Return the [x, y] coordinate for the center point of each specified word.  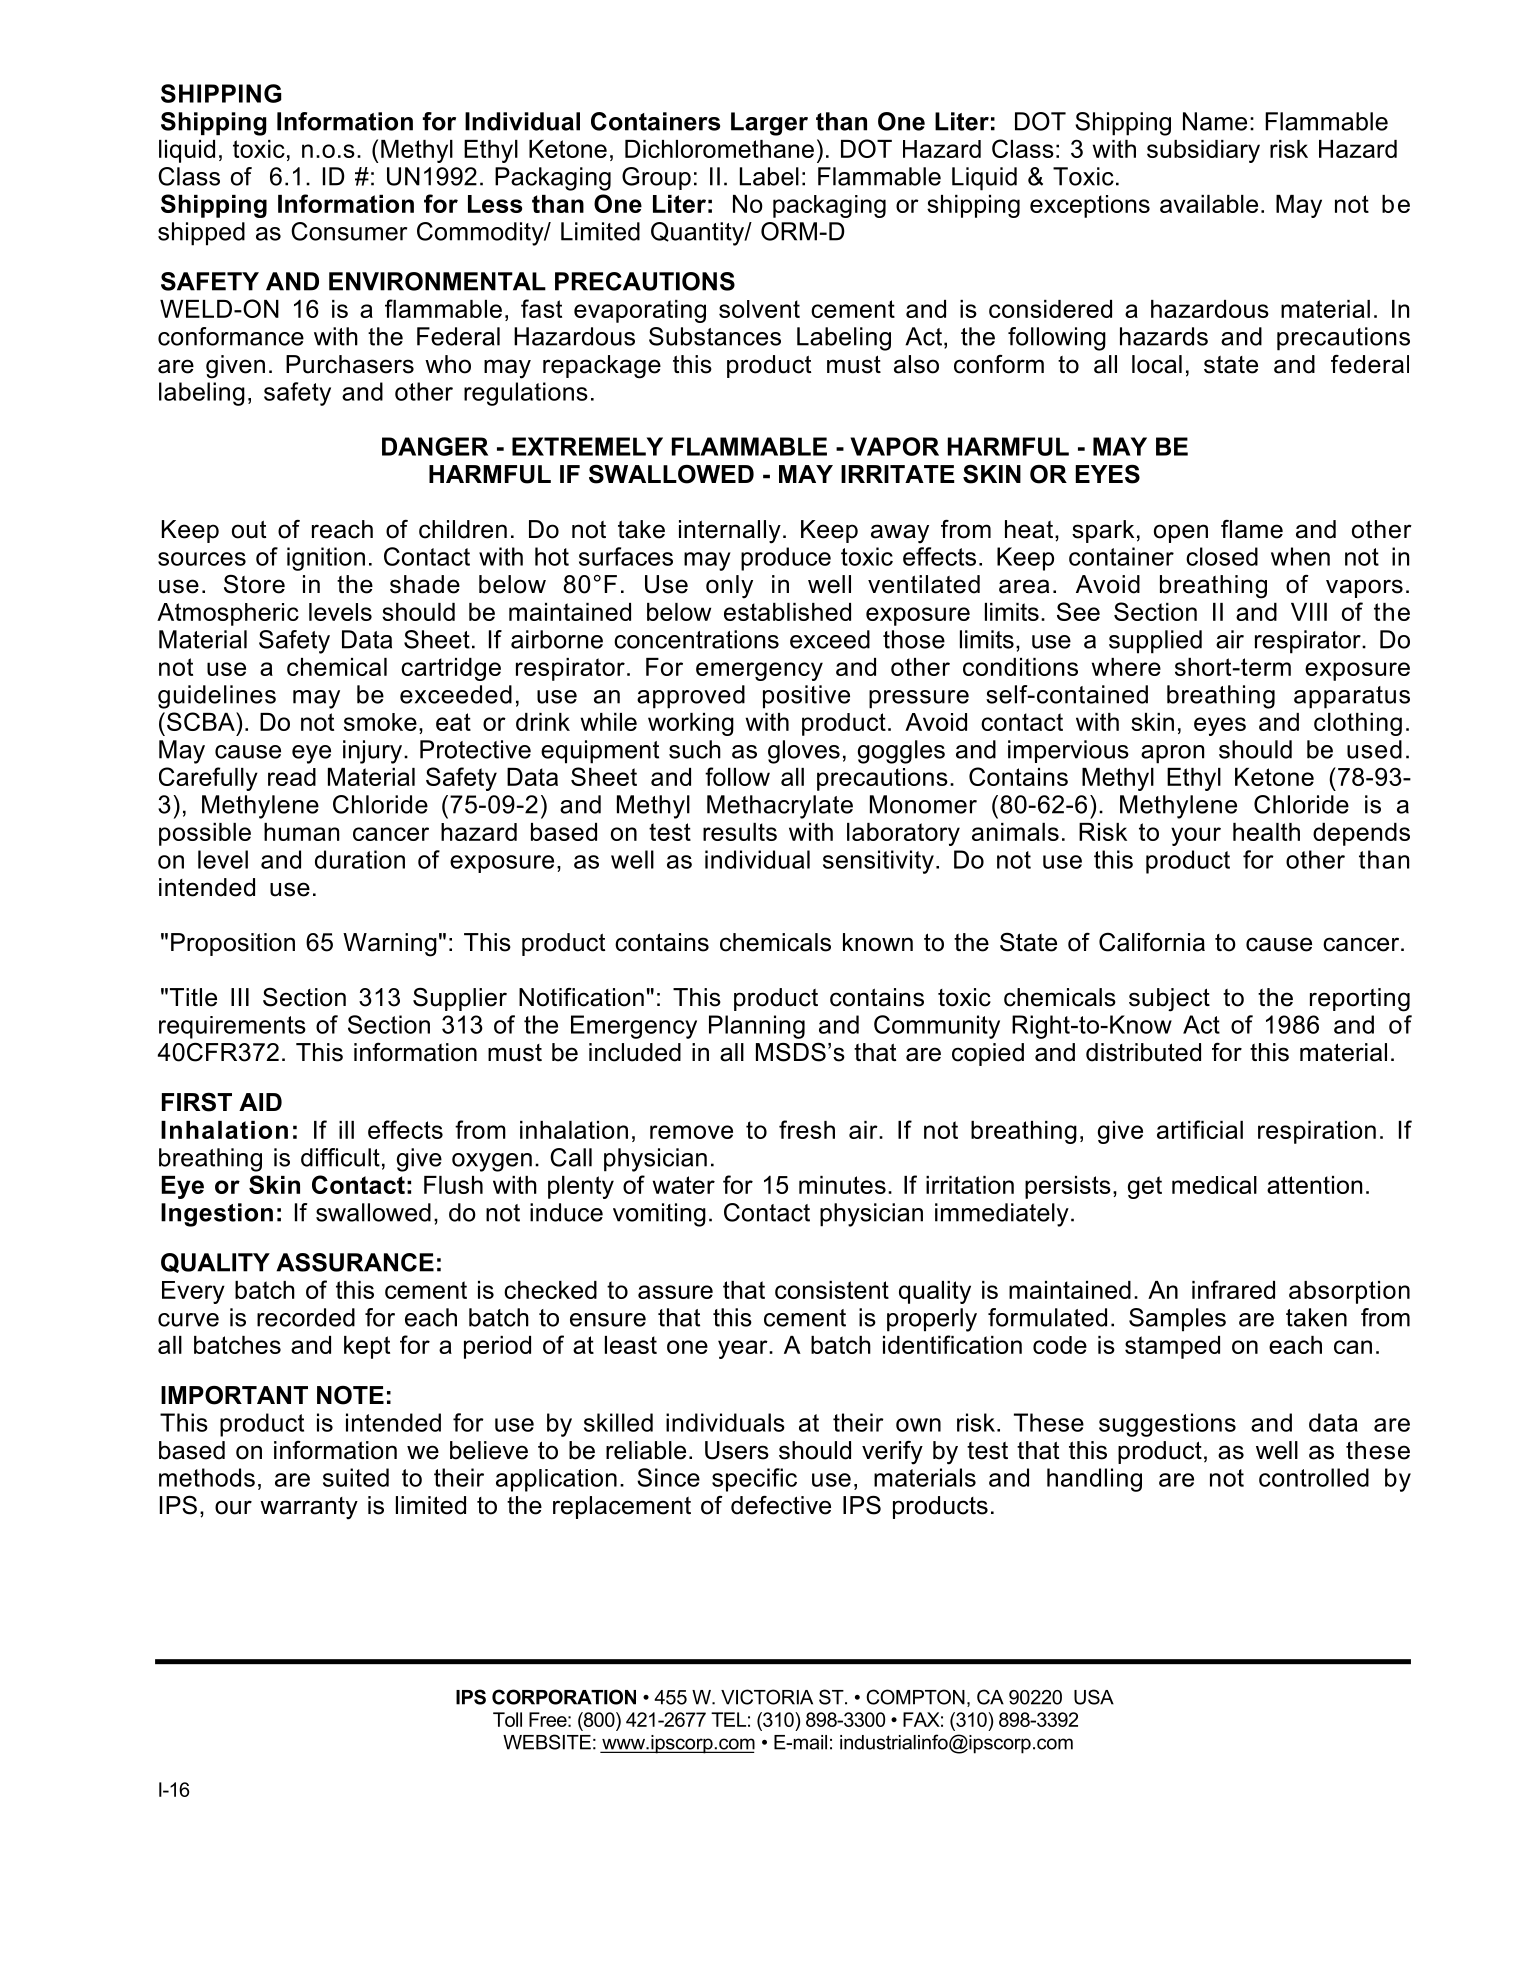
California [1152, 942]
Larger [769, 124]
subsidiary [1203, 151]
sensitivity [878, 862]
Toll [507, 1719]
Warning [390, 945]
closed [1222, 556]
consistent [832, 1290]
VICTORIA [767, 1697]
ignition [326, 559]
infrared [1233, 1289]
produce [786, 559]
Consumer [349, 231]
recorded [306, 1317]
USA [1094, 1697]
